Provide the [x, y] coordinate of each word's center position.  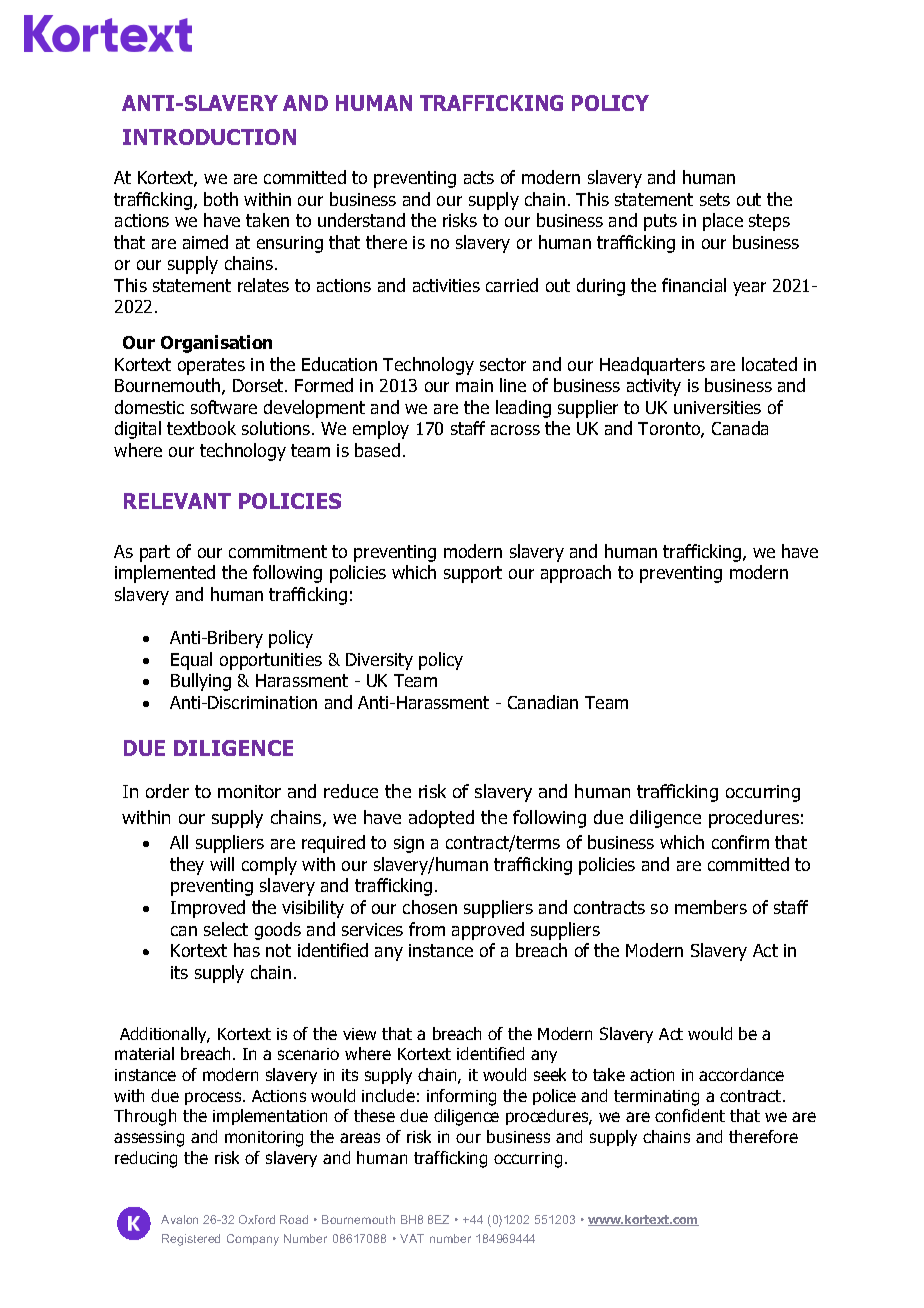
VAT [412, 1238]
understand [361, 220]
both [221, 199]
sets [715, 199]
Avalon [179, 1219]
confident [690, 1115]
